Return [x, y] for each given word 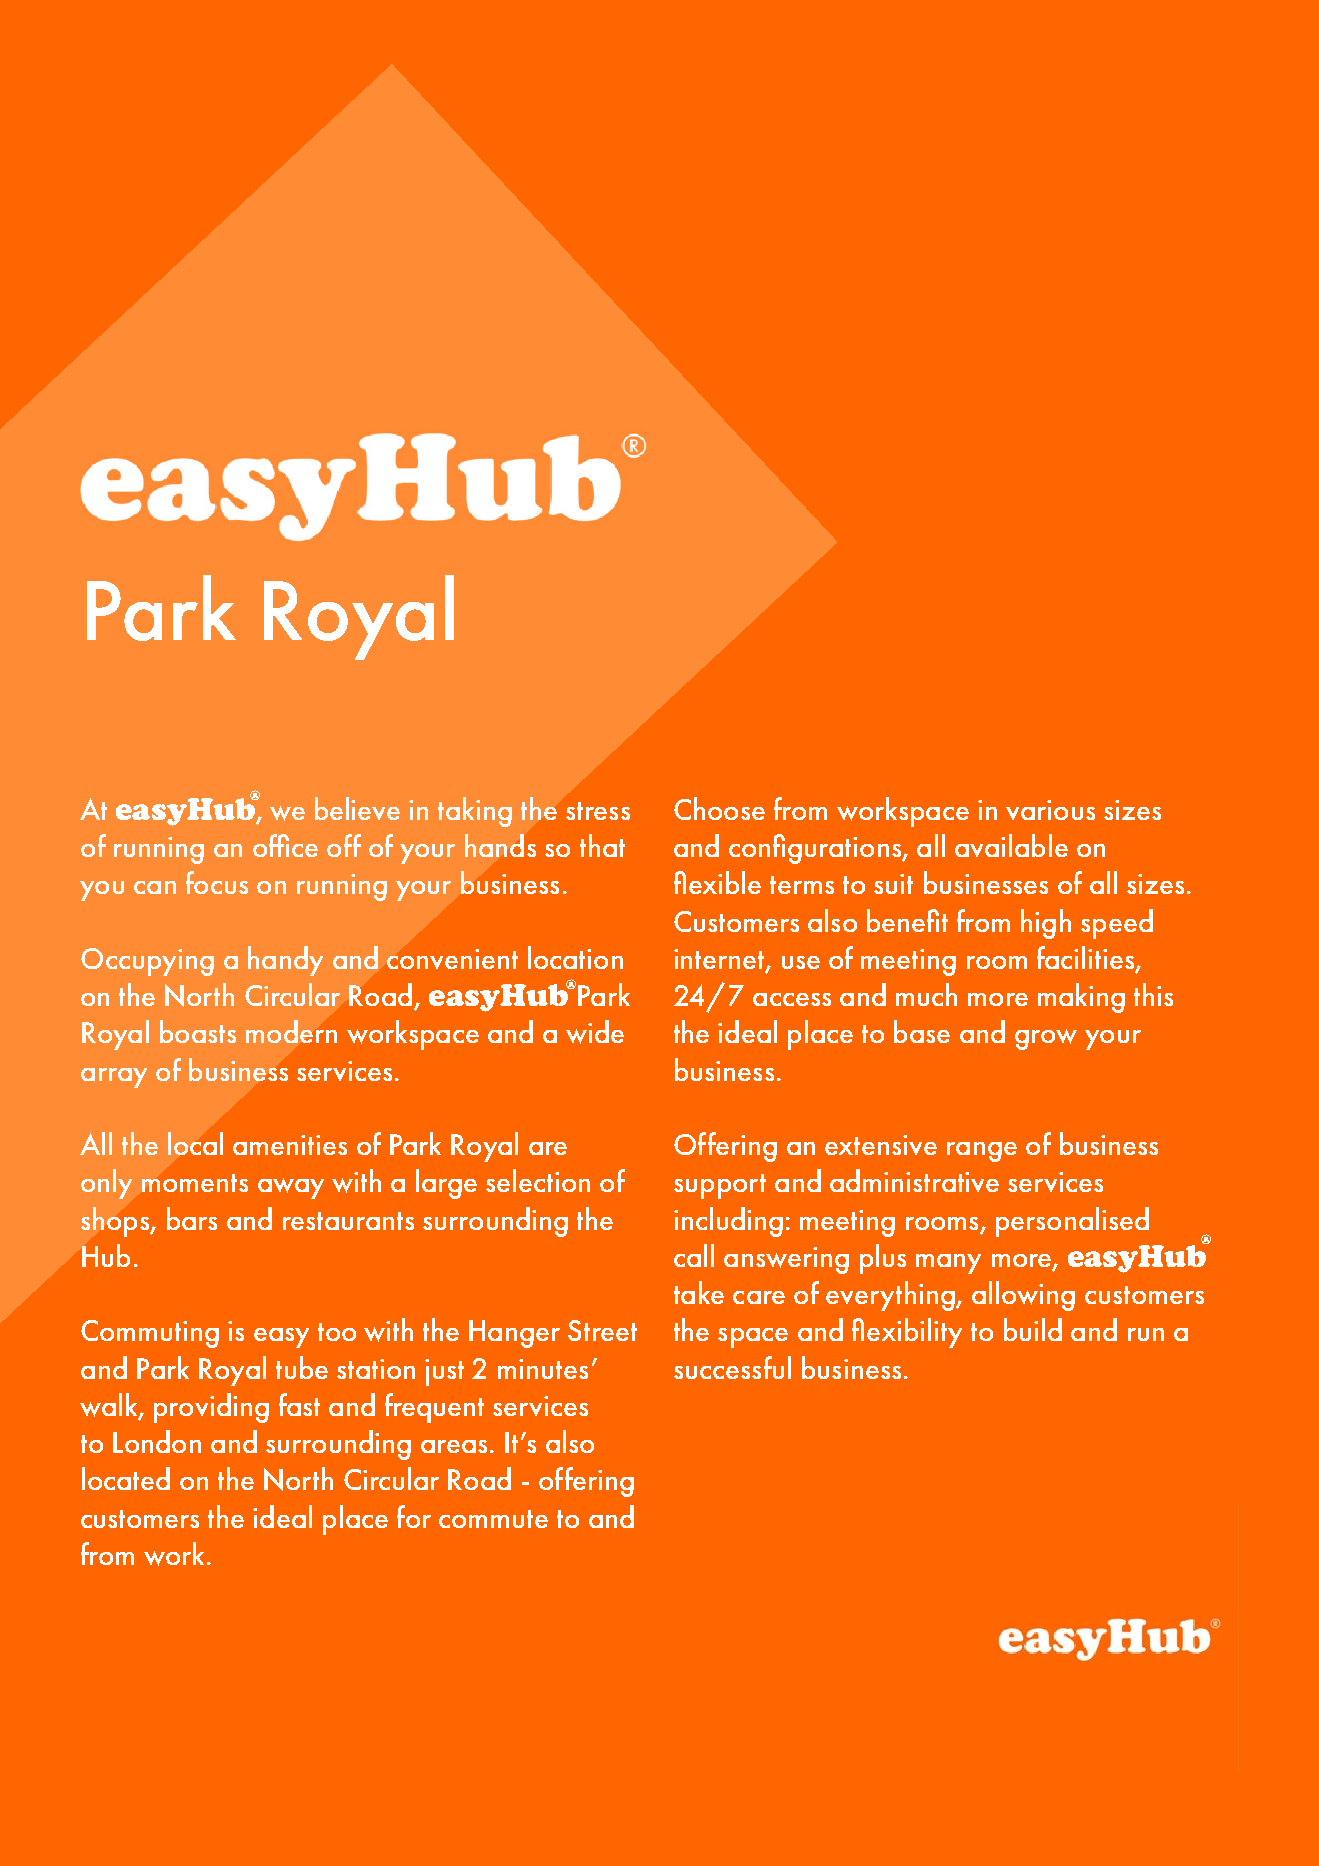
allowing [1023, 1296]
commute [493, 1519]
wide [595, 1032]
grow [1046, 1039]
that [602, 845]
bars [192, 1218]
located [126, 1478]
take [699, 1292]
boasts [198, 1031]
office [285, 845]
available [1011, 845]
